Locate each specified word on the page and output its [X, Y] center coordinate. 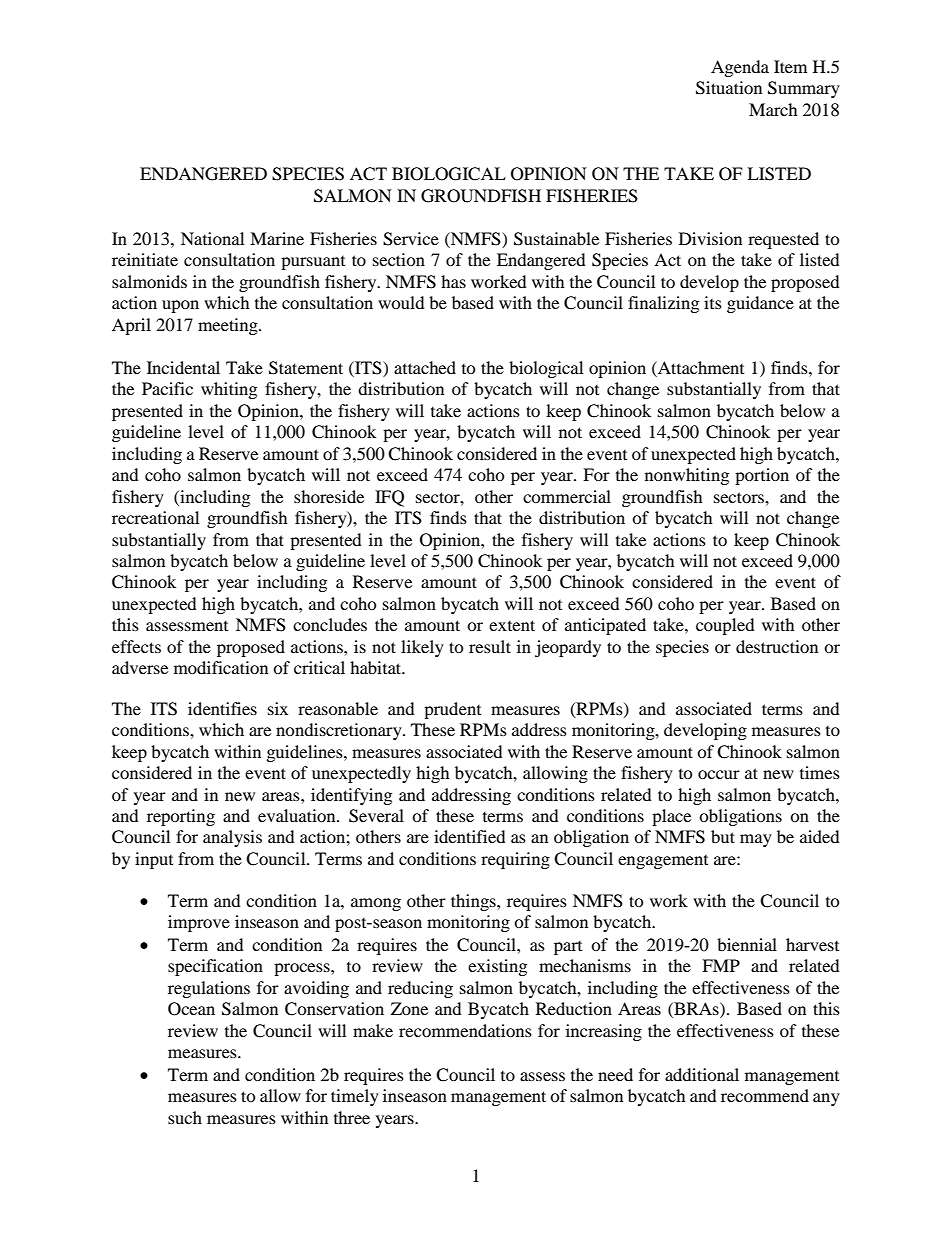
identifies [222, 708]
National [212, 238]
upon [180, 306]
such [185, 1117]
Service [411, 239]
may [756, 840]
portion [762, 476]
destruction [777, 646]
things [474, 902]
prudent [452, 710]
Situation [729, 88]
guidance [760, 304]
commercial [567, 496]
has [453, 281]
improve [199, 923]
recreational [155, 517]
